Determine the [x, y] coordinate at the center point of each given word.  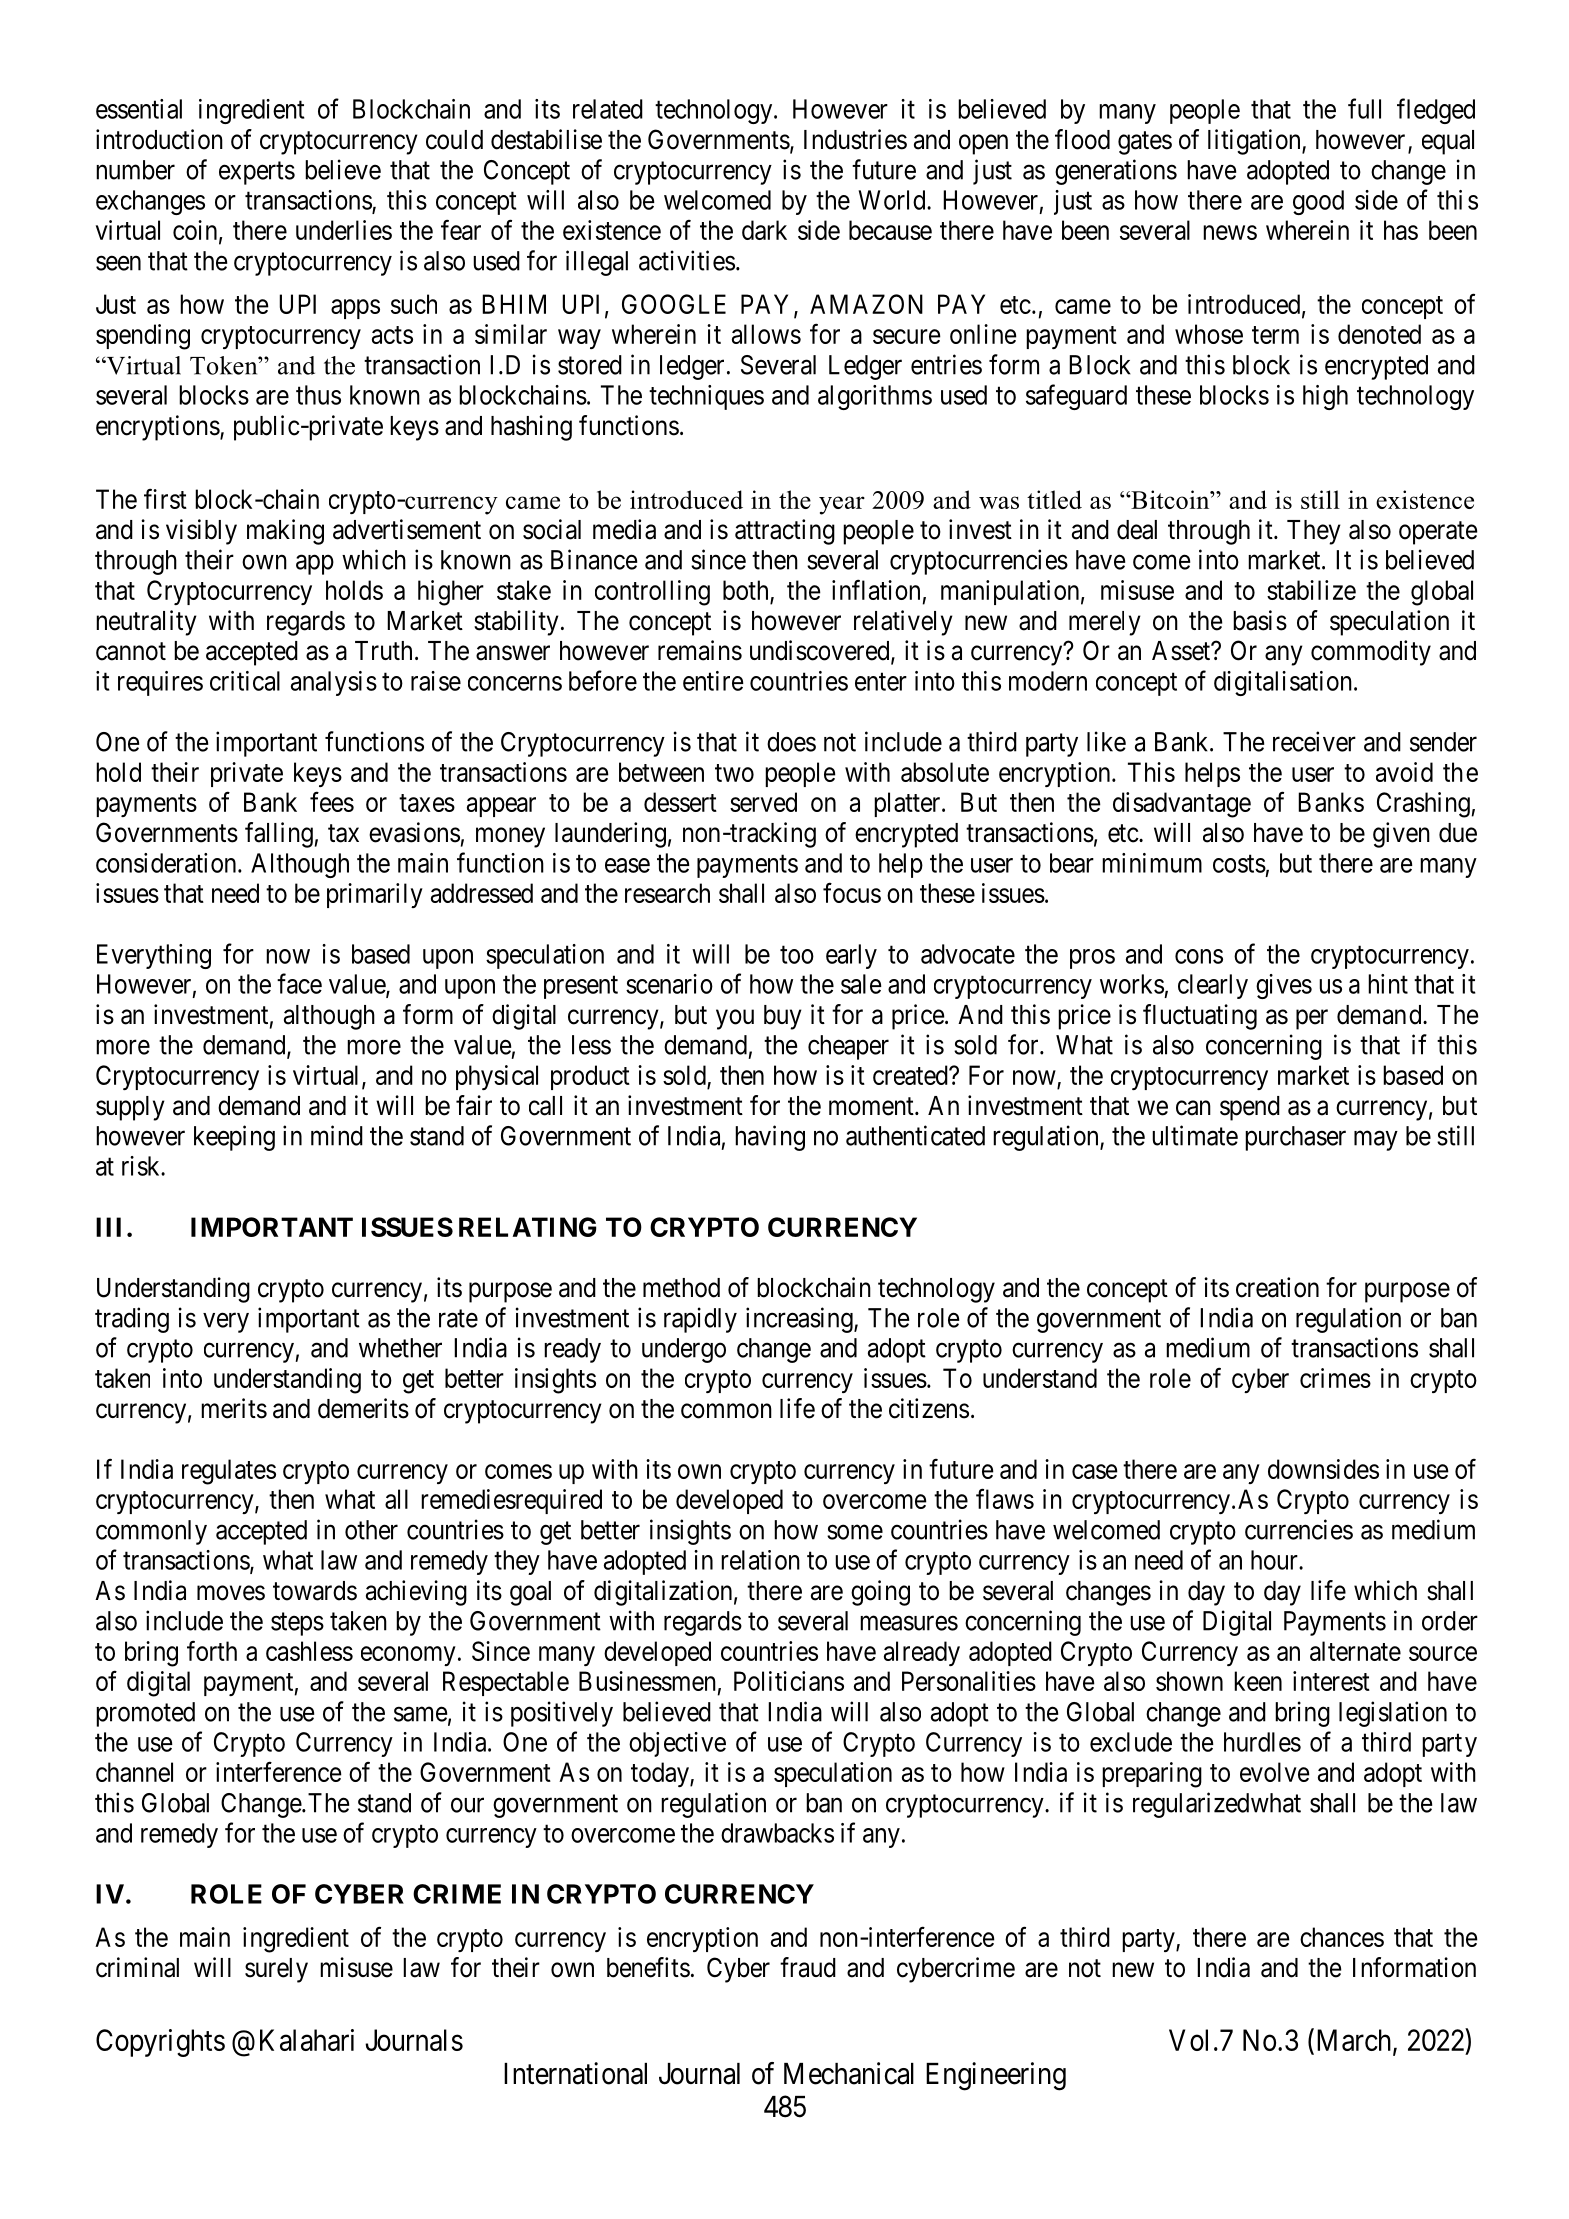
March [1353, 2040]
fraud [808, 1967]
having [770, 1138]
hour [1275, 1560]
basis [1260, 620]
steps [297, 1624]
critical [245, 681]
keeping [234, 1138]
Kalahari [307, 2040]
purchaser [1295, 1138]
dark [764, 230]
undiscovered [821, 651]
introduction [159, 139]
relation [760, 1560]
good [1318, 202]
